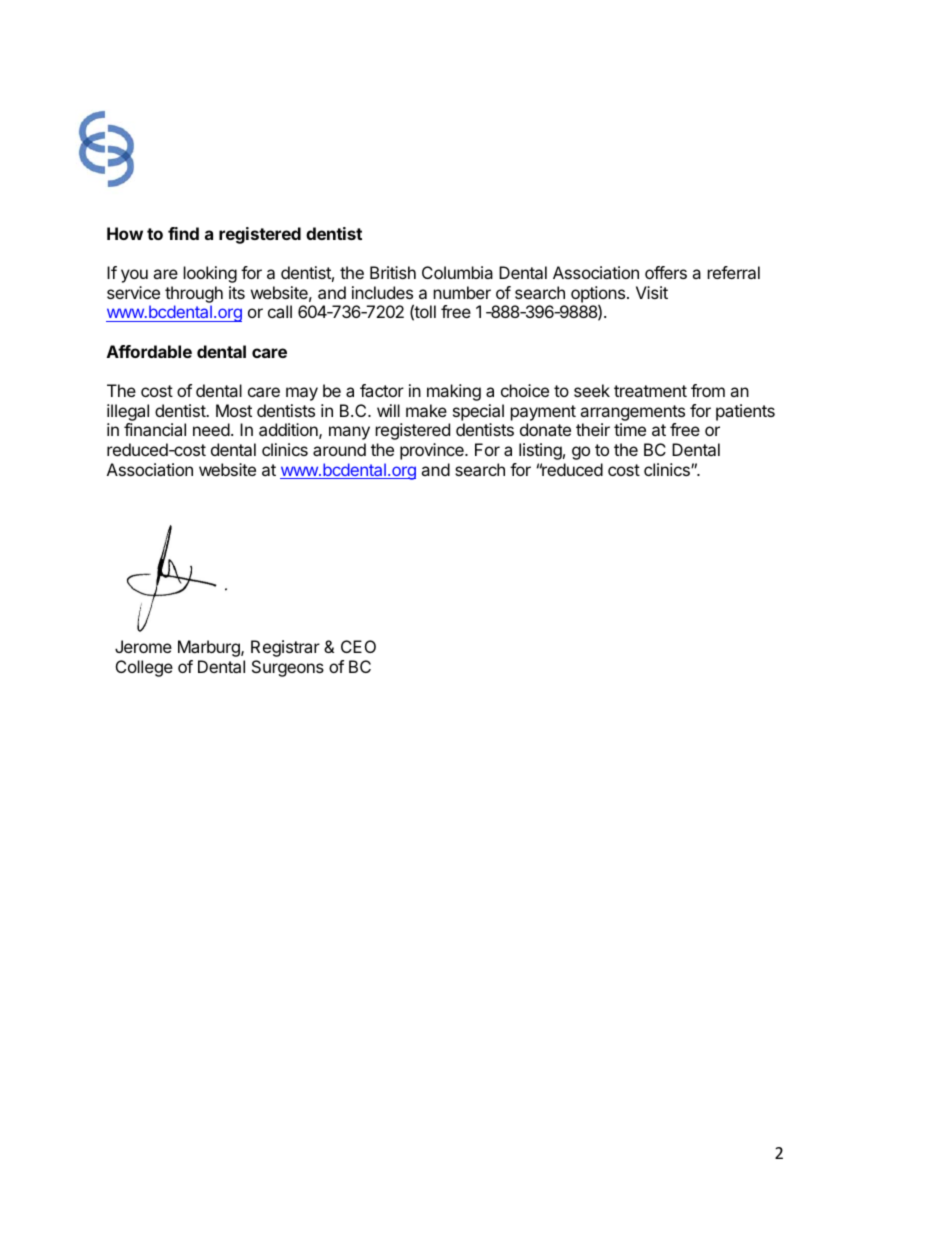 The image size is (952, 1233). What do you see at coordinates (650, 391) in the page?
I see `treatment` at bounding box center [650, 391].
